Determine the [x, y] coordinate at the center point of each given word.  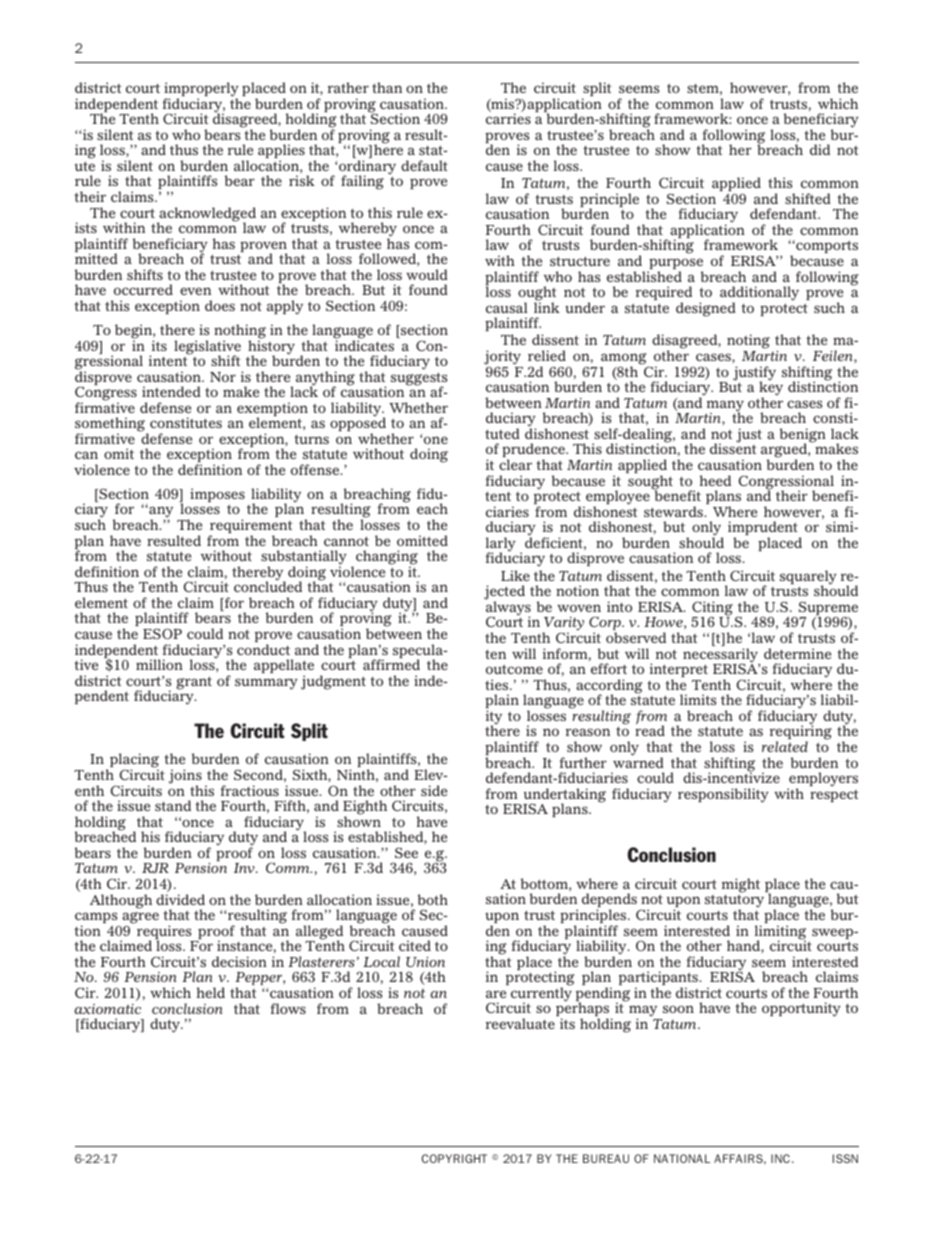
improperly [201, 90]
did [820, 149]
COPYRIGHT [454, 1158]
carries [508, 118]
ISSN [845, 1158]
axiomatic [107, 1009]
